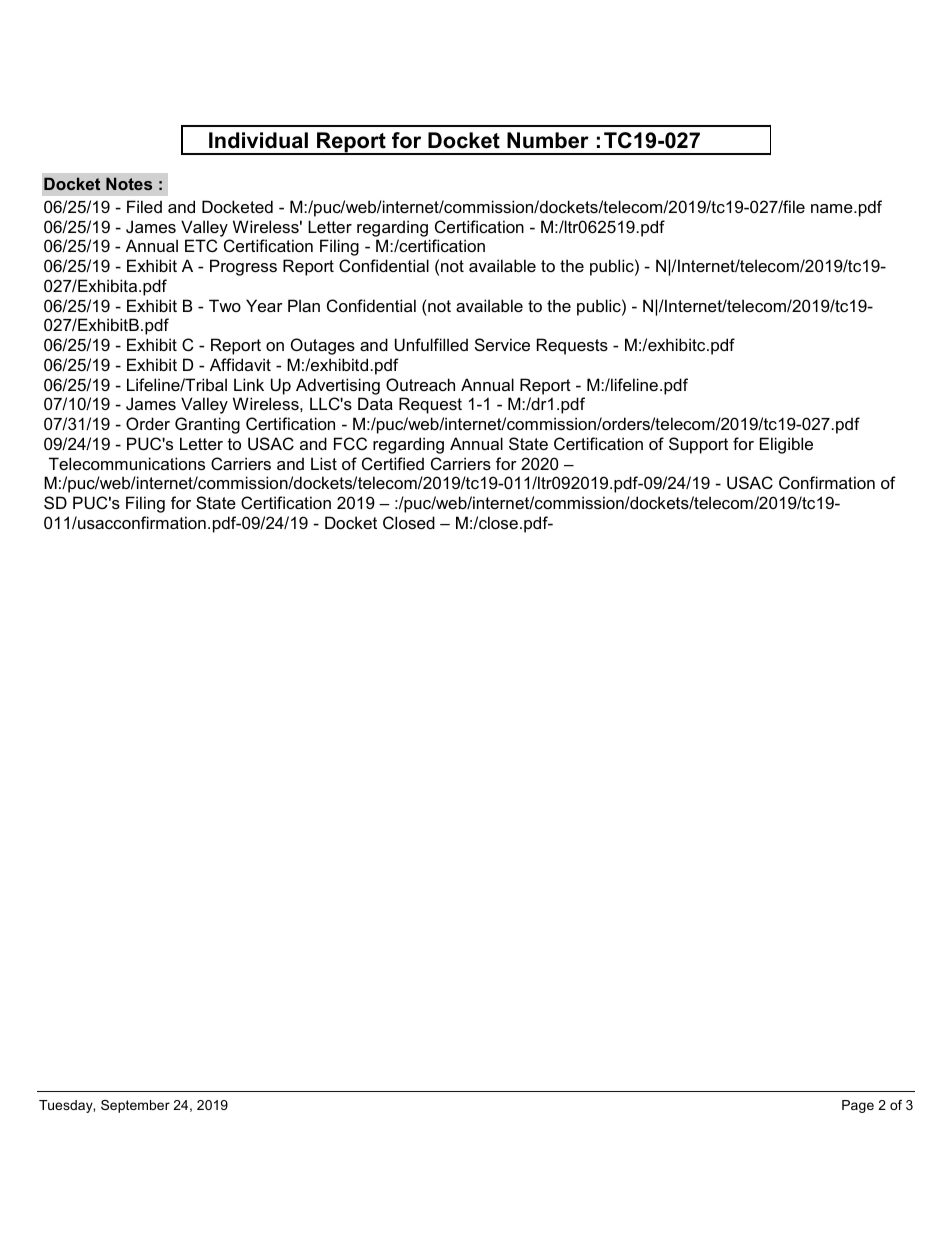 This screenshot has height=1233, width=952. Describe the element at coordinates (350, 443) in the screenshot. I see `FCC` at that location.
